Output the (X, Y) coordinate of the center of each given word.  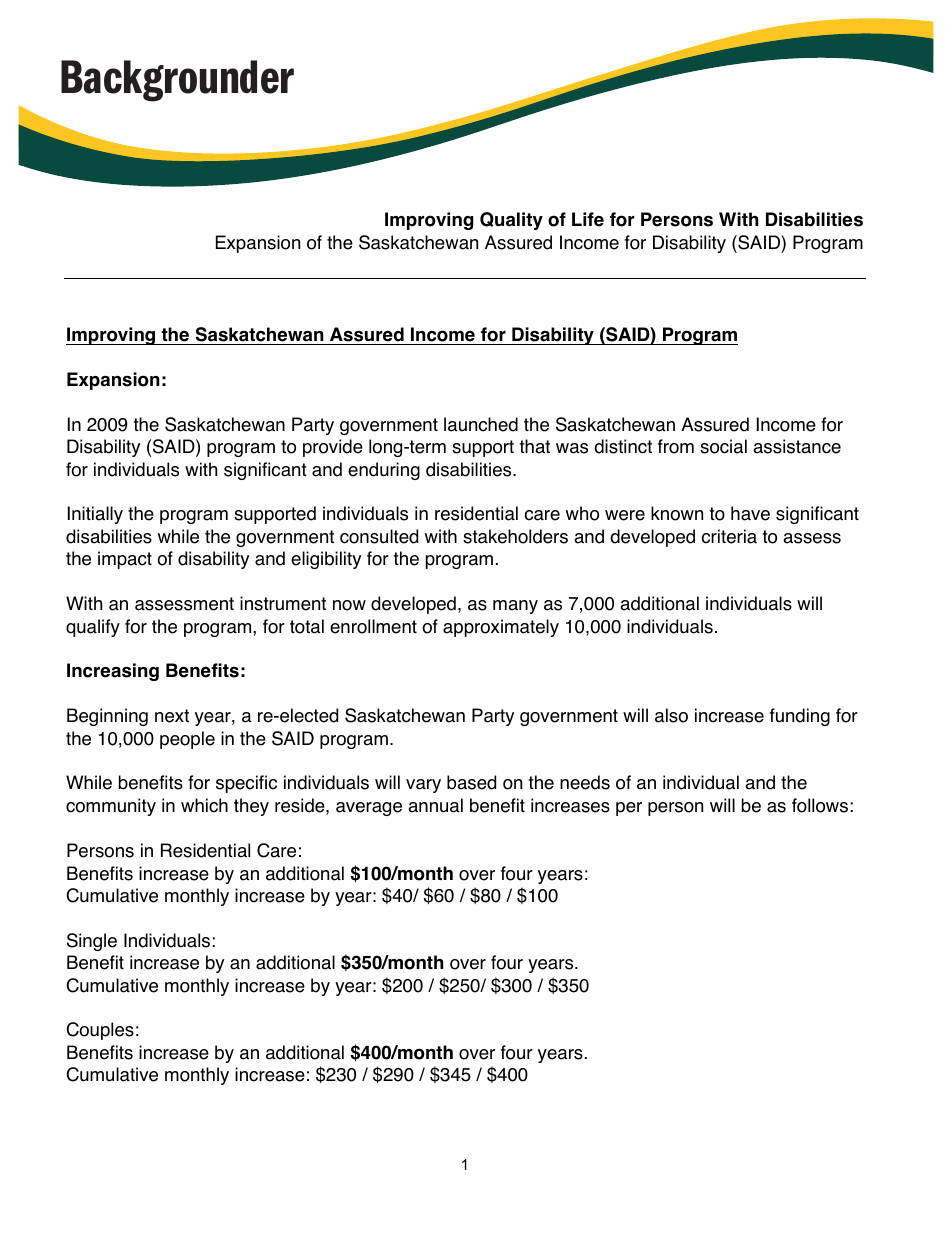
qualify (93, 628)
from (676, 446)
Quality (511, 221)
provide (333, 448)
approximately (501, 628)
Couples (100, 1031)
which (204, 805)
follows (820, 805)
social (723, 446)
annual (435, 805)
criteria (729, 536)
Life (588, 219)
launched (481, 424)
